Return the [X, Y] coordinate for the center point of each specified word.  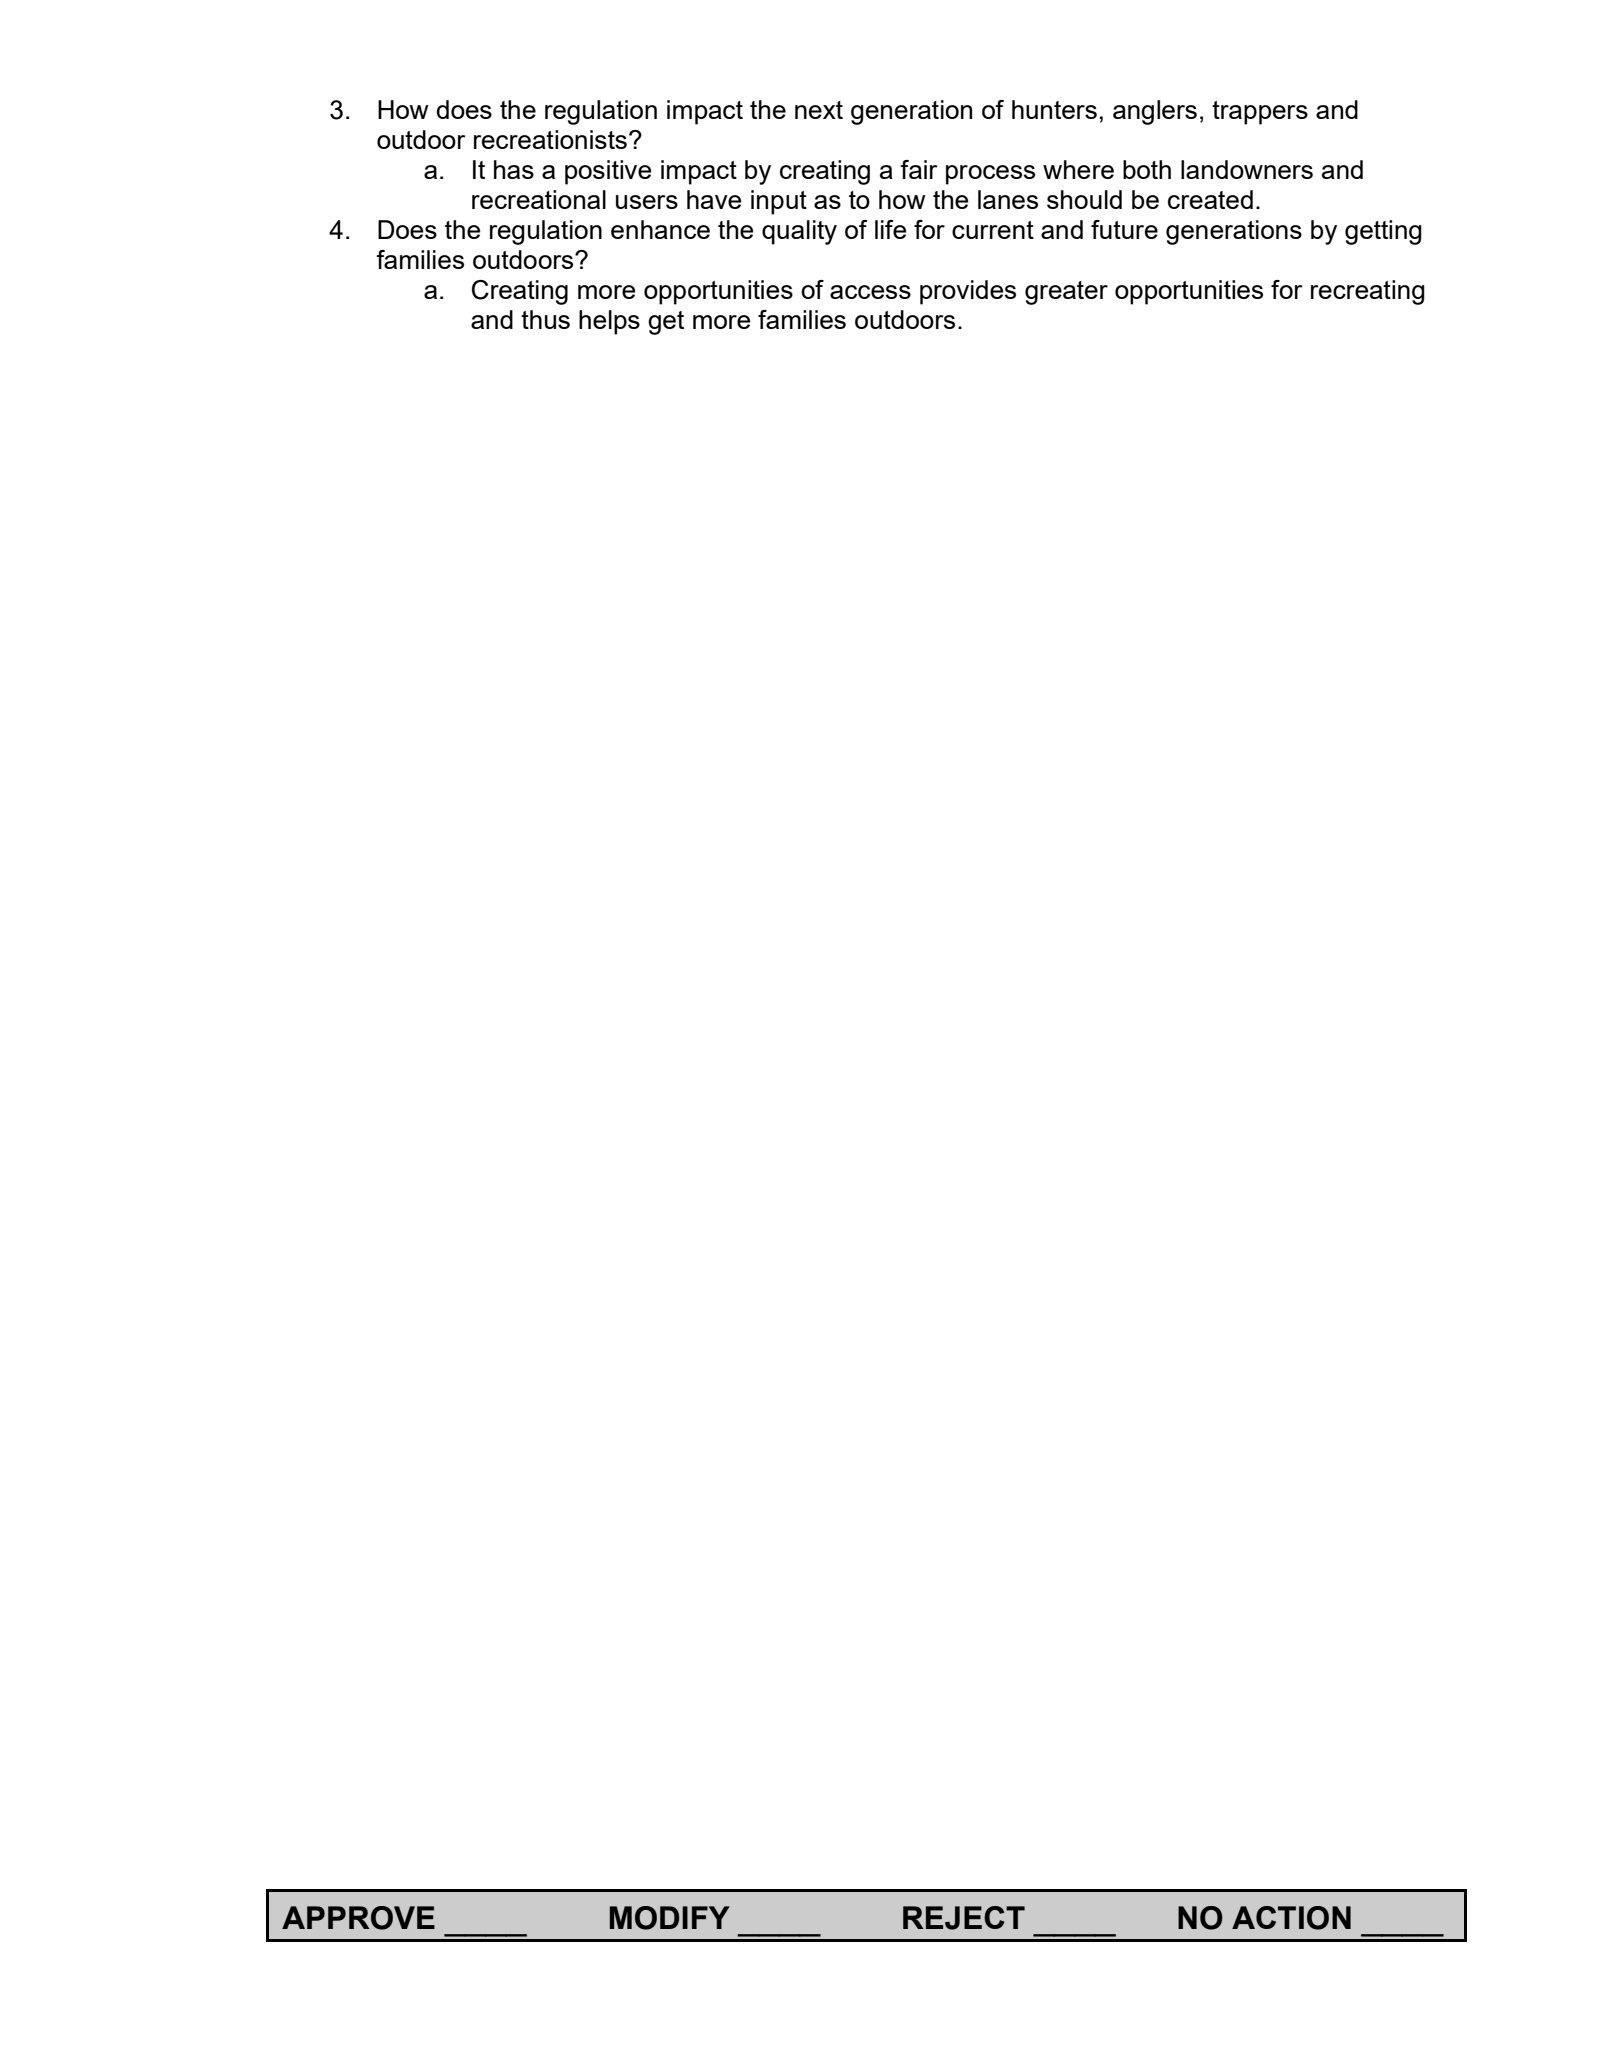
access [870, 292]
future [1124, 229]
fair [919, 169]
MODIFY [670, 1918]
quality [799, 232]
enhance [660, 229]
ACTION [1291, 1918]
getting [1383, 232]
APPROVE [358, 1918]
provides [968, 292]
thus [545, 319]
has [514, 169]
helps [609, 322]
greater [1066, 293]
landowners [1247, 169]
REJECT [964, 1918]
